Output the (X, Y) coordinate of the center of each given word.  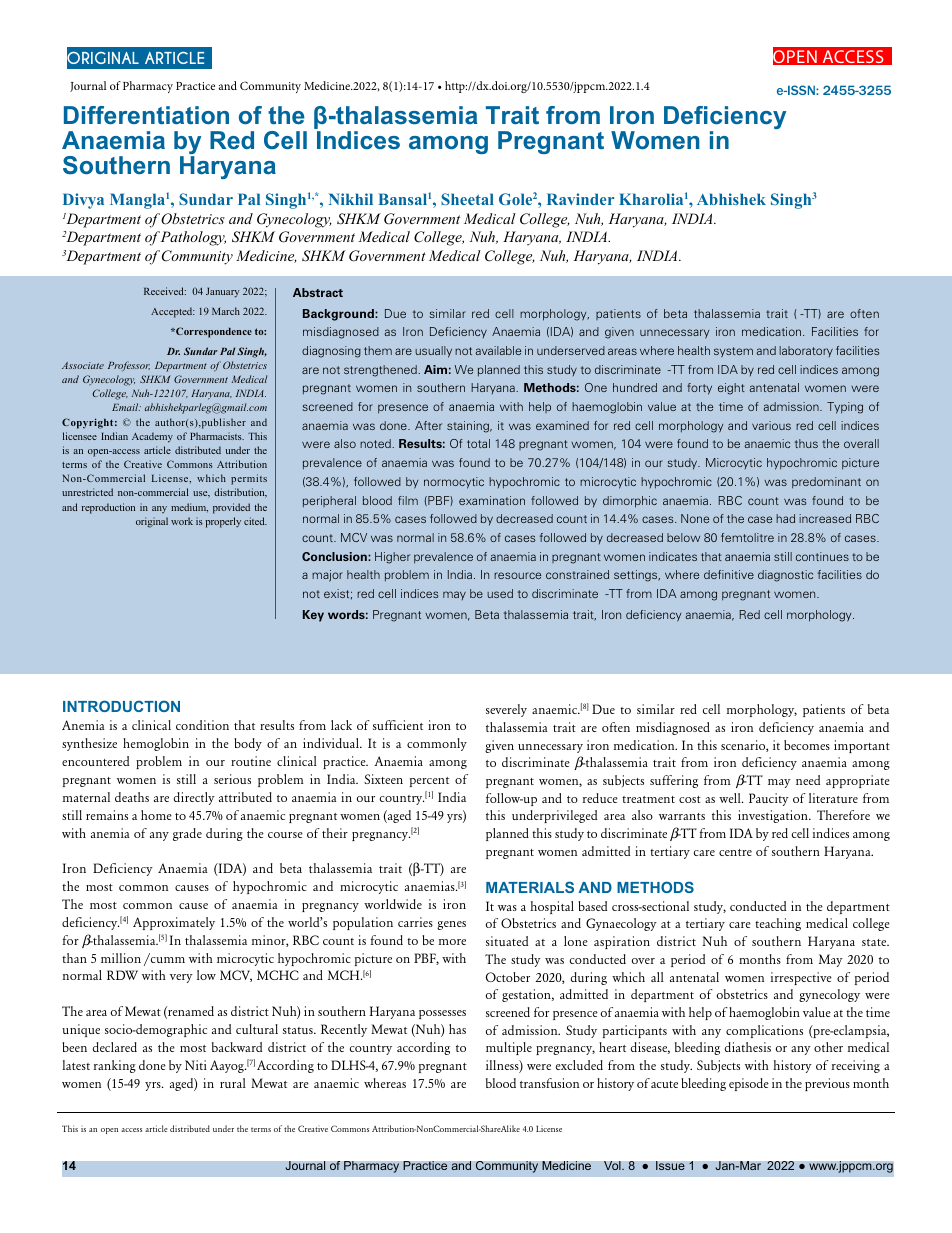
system (733, 352)
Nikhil (351, 199)
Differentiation (146, 115)
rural (233, 1083)
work (182, 521)
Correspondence (213, 332)
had (785, 518)
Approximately (174, 923)
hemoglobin (156, 744)
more (452, 942)
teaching (778, 924)
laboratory (806, 351)
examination (492, 500)
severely (506, 710)
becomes (807, 745)
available (498, 350)
